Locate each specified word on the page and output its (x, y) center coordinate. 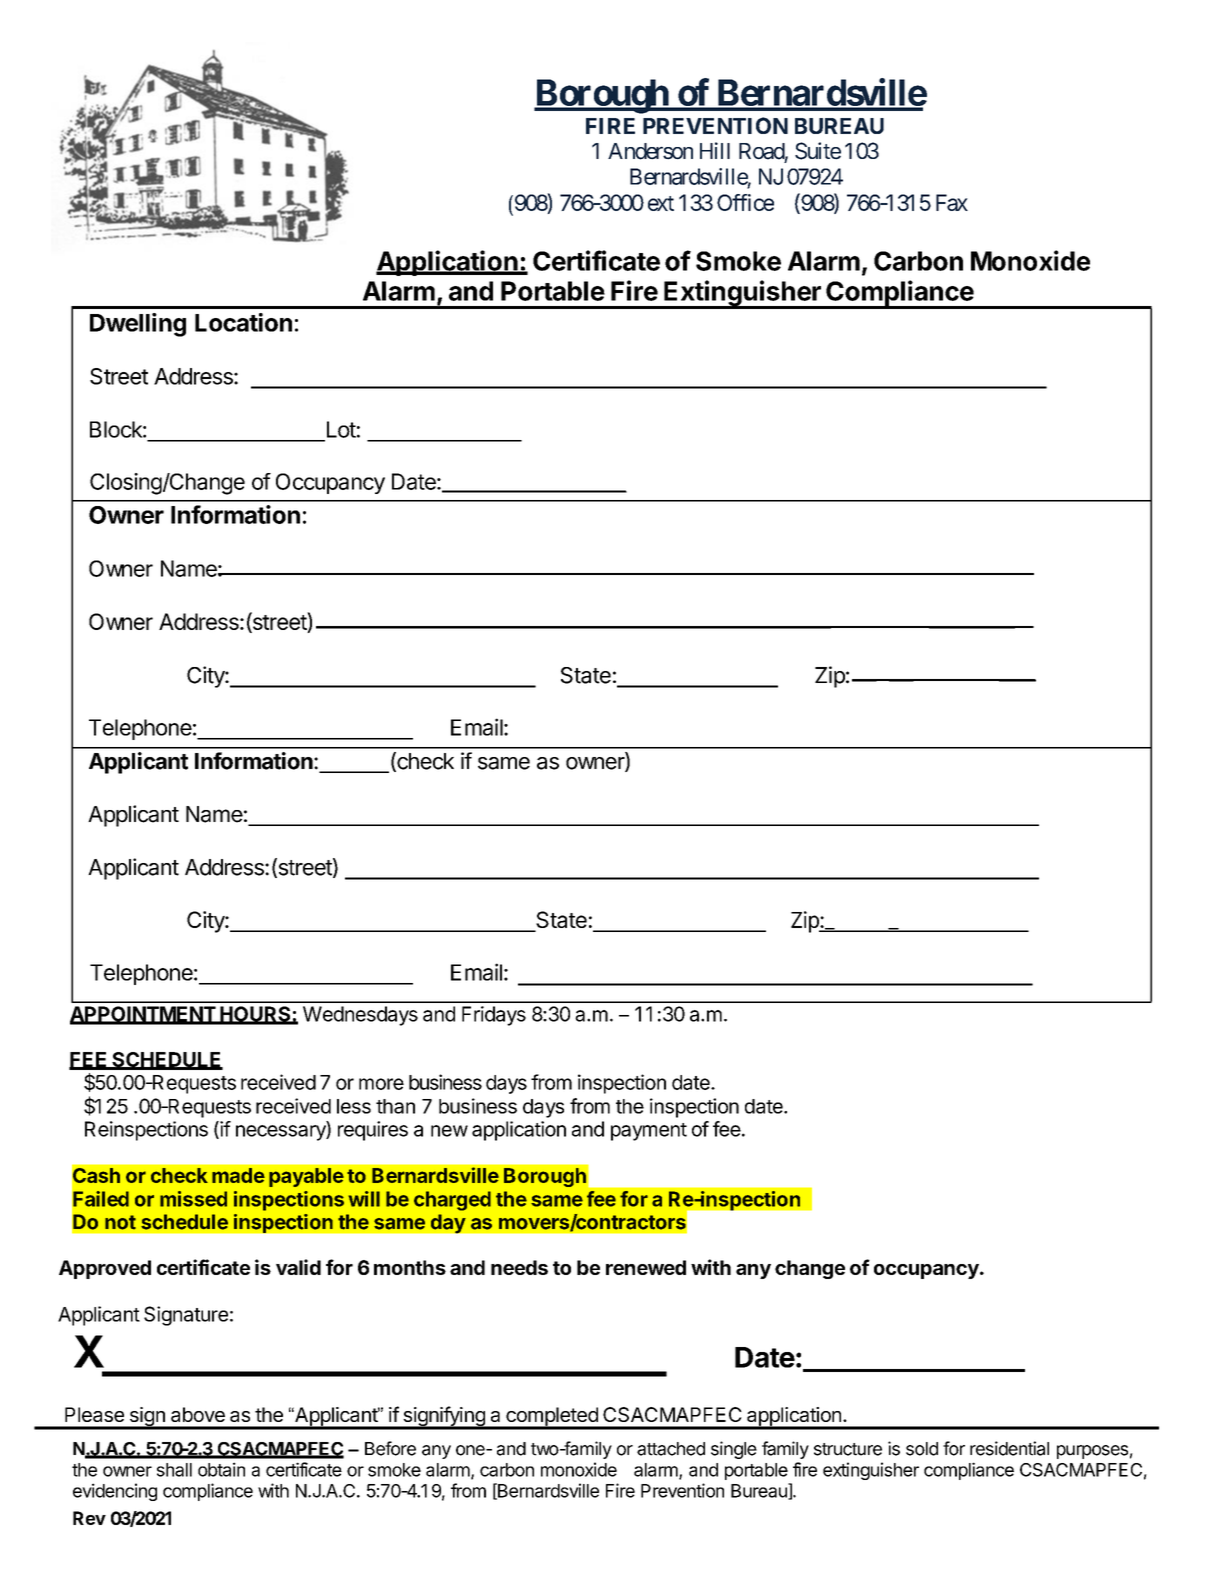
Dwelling (138, 325)
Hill (715, 150)
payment (649, 1132)
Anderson (650, 151)
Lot (341, 429)
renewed (646, 1267)
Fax (952, 202)
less (354, 1106)
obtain (221, 1469)
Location (243, 322)
